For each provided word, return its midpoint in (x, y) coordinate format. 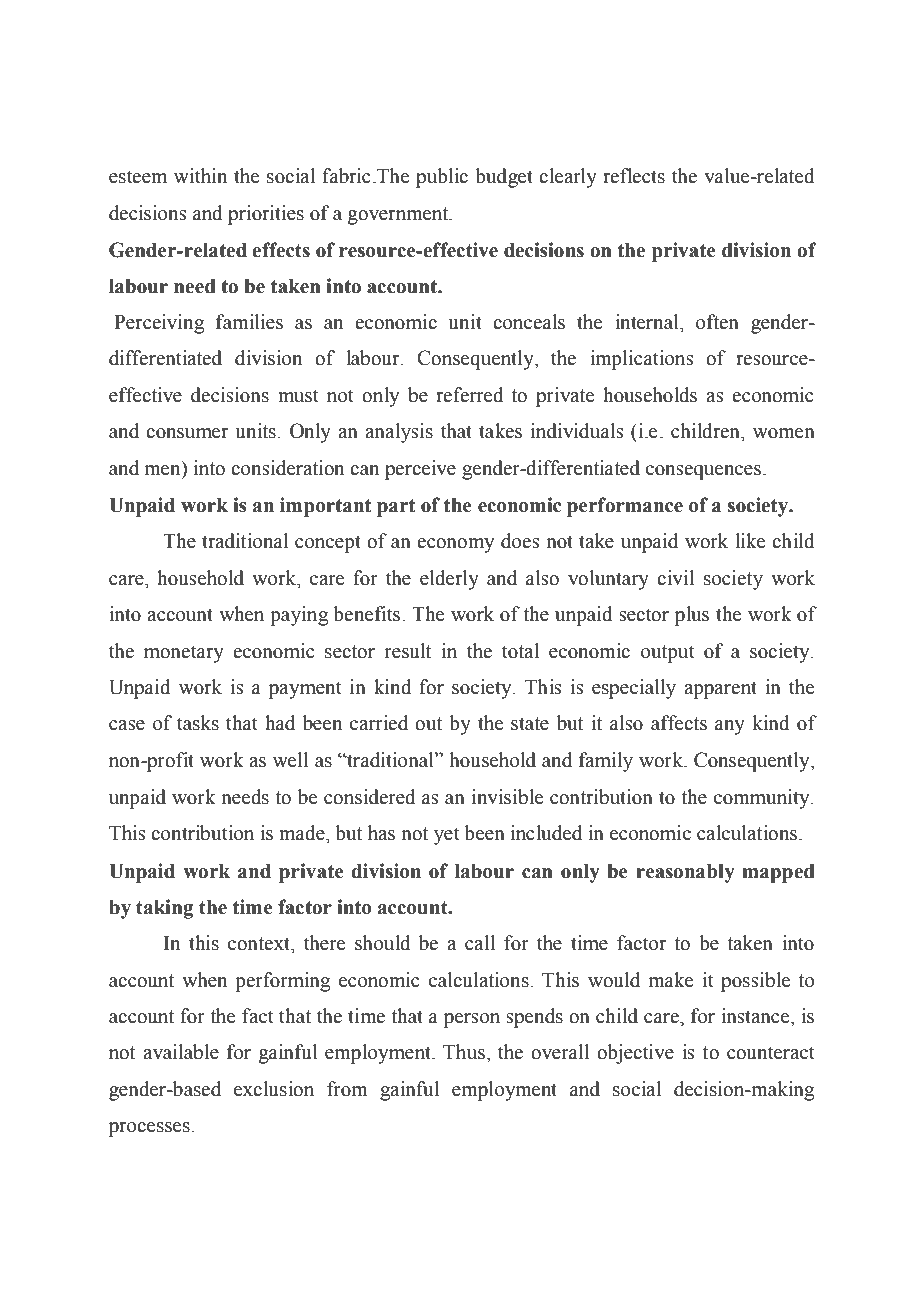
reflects (634, 176)
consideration (287, 468)
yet (447, 836)
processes (150, 1129)
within (200, 176)
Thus (465, 1052)
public (442, 178)
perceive (420, 470)
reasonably (685, 873)
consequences (703, 472)
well (290, 760)
